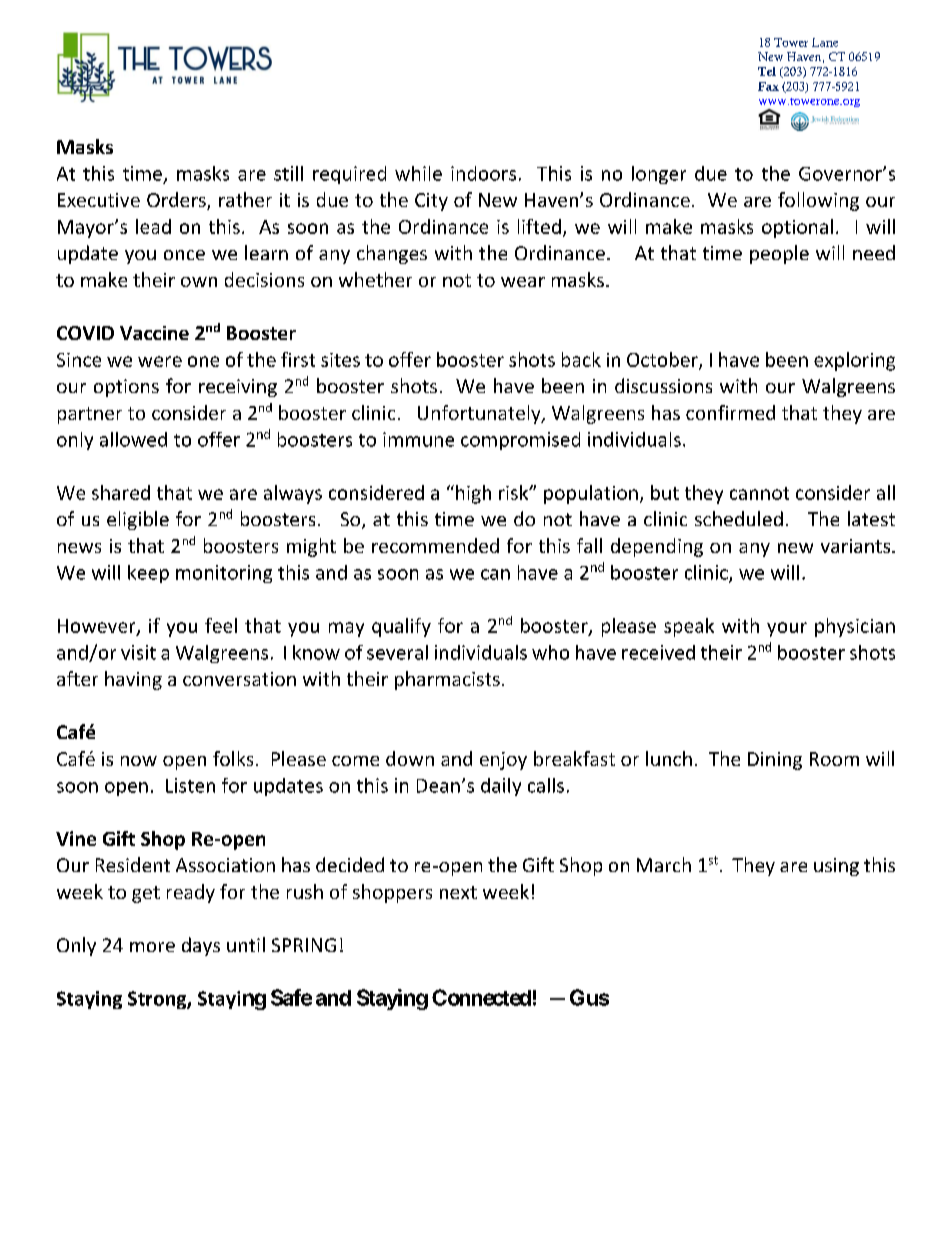  Describe the element at coordinates (483, 173) in the screenshot. I see `indoors` at that location.
